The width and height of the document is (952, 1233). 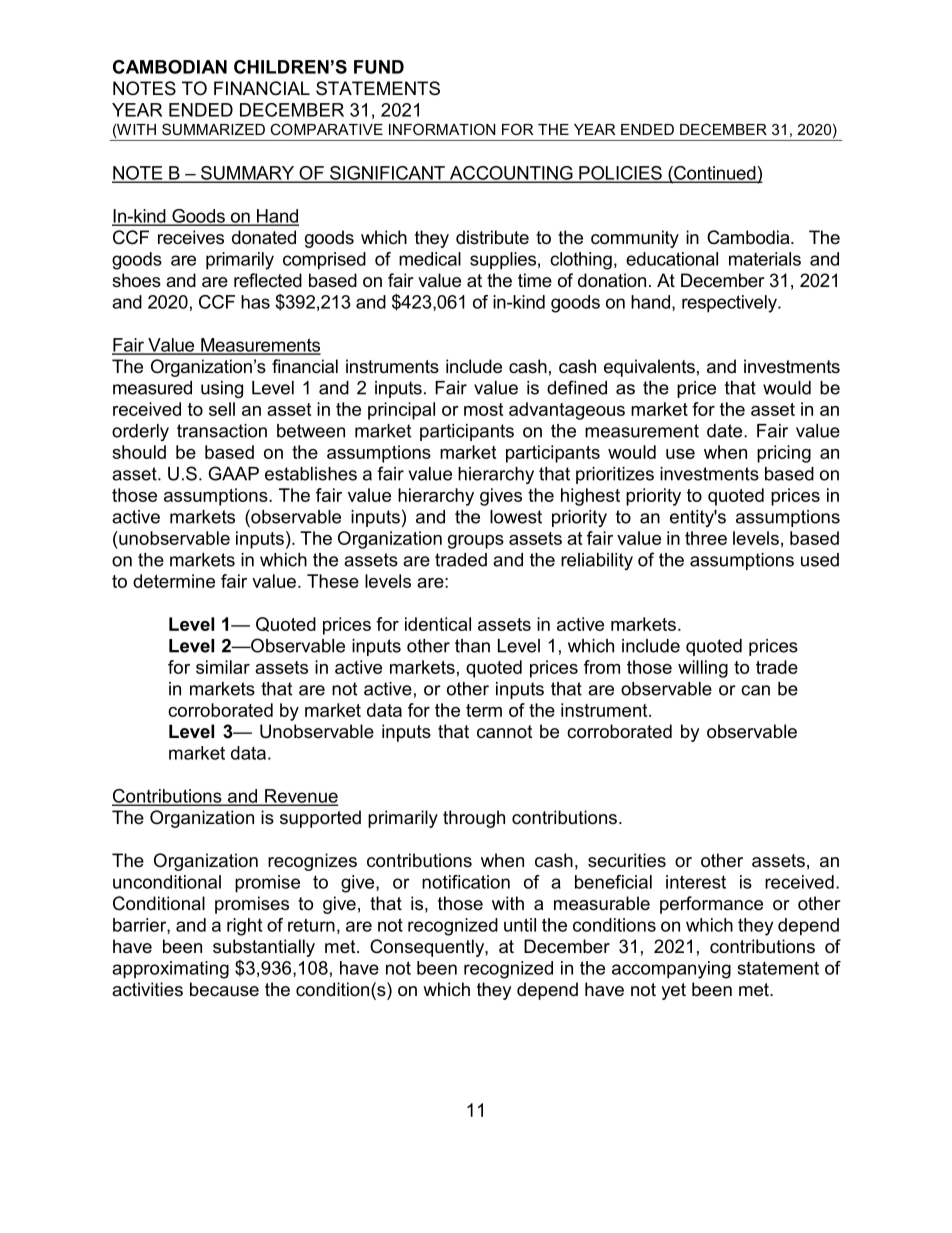 I want to click on POLICIES, so click(x=620, y=174).
